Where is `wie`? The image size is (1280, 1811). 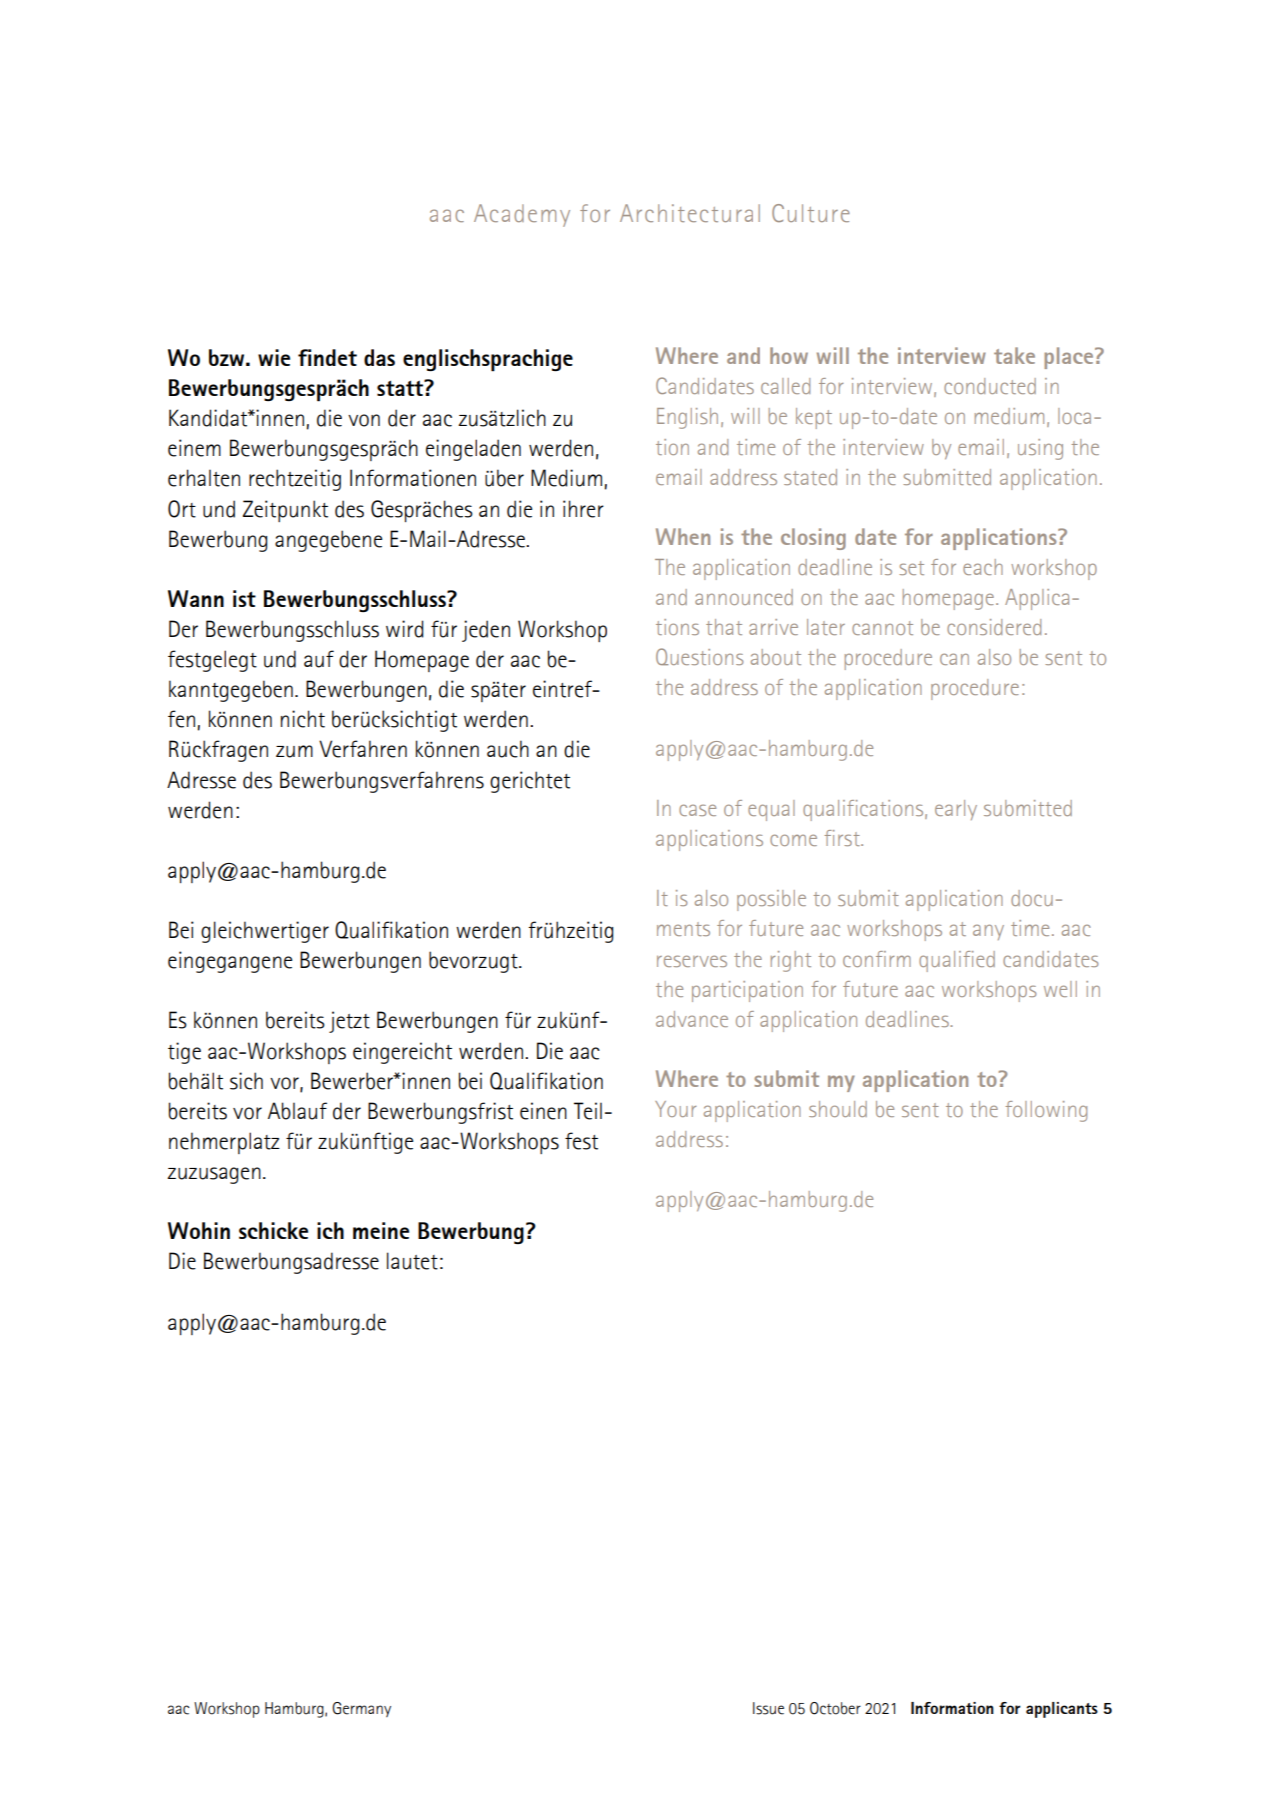 wie is located at coordinates (274, 357).
